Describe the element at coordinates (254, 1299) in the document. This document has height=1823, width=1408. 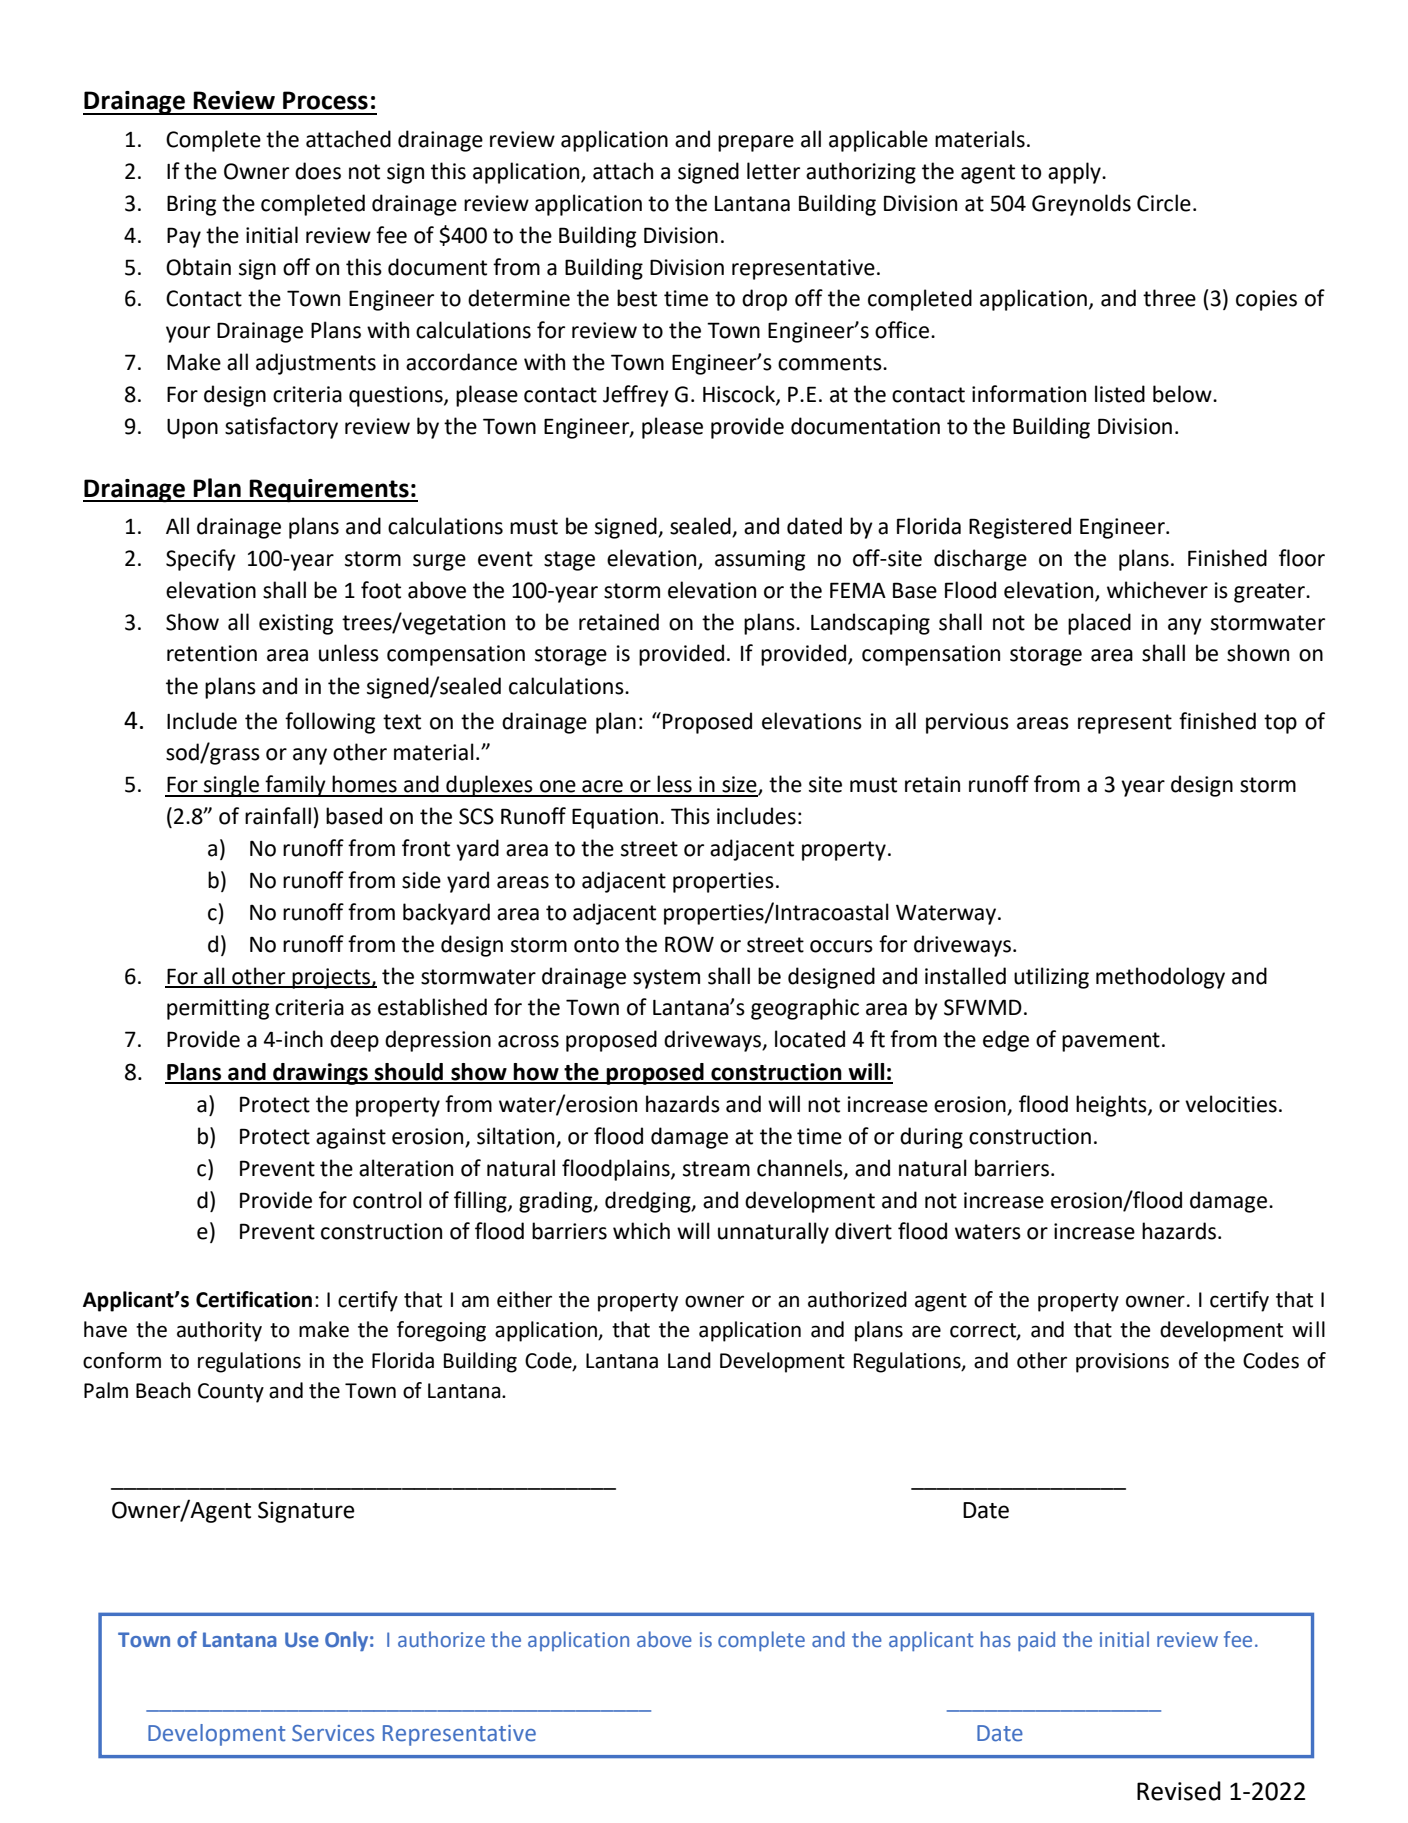
I see `Certification` at that location.
